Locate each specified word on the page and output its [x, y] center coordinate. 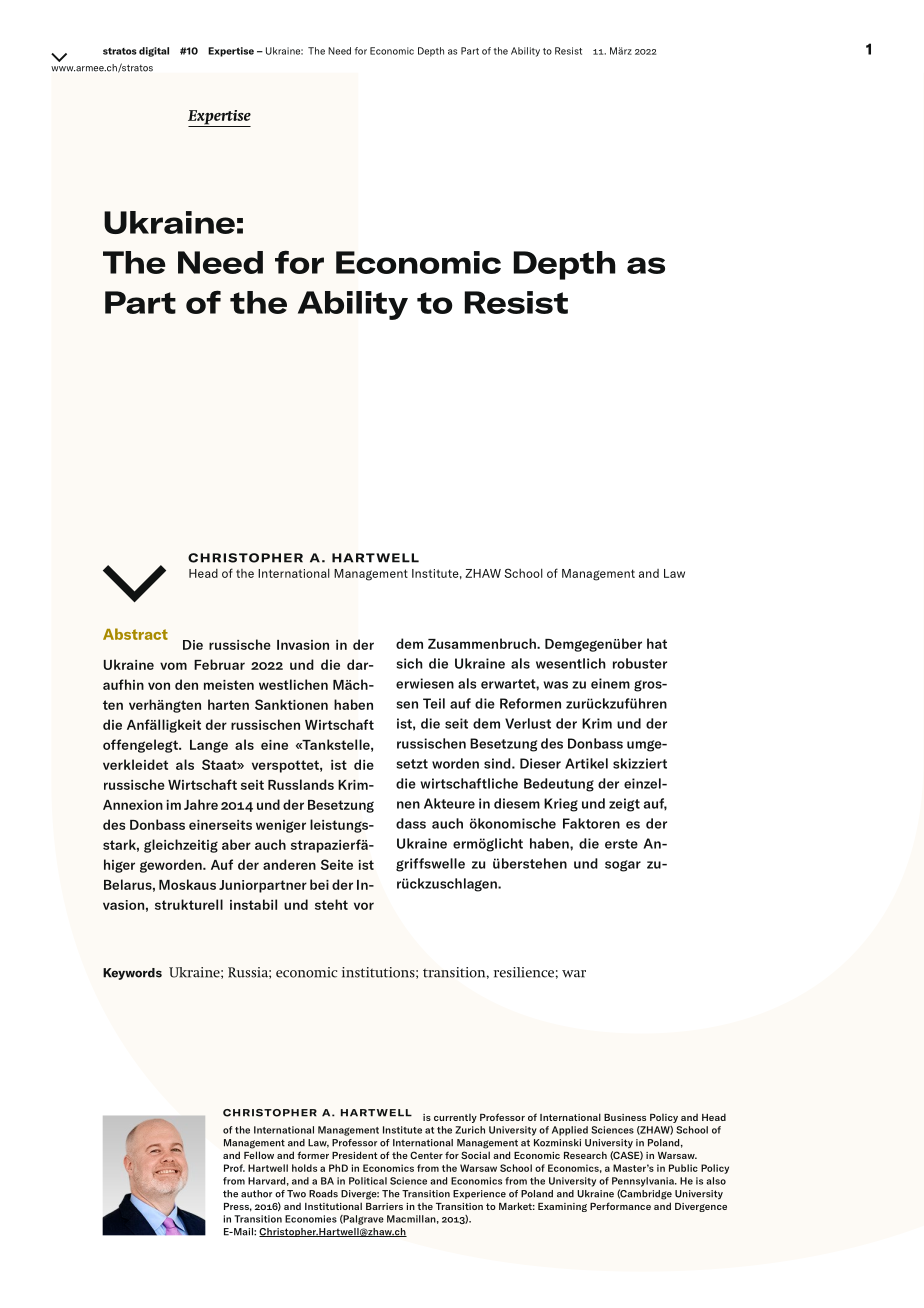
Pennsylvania [644, 1182]
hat [657, 643]
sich [410, 663]
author [256, 1194]
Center [426, 1155]
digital [154, 52]
